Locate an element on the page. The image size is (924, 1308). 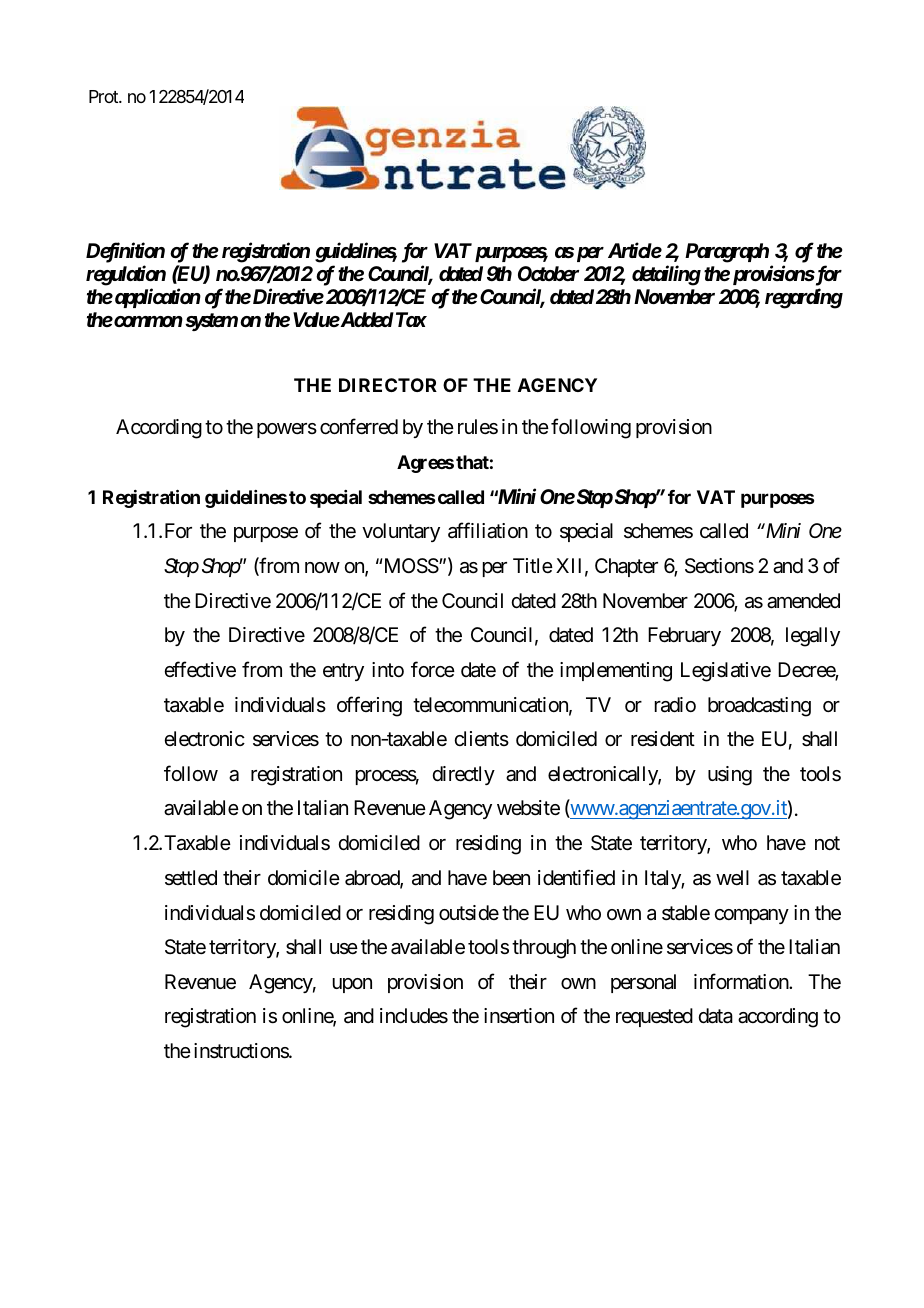
Chapter is located at coordinates (626, 567).
